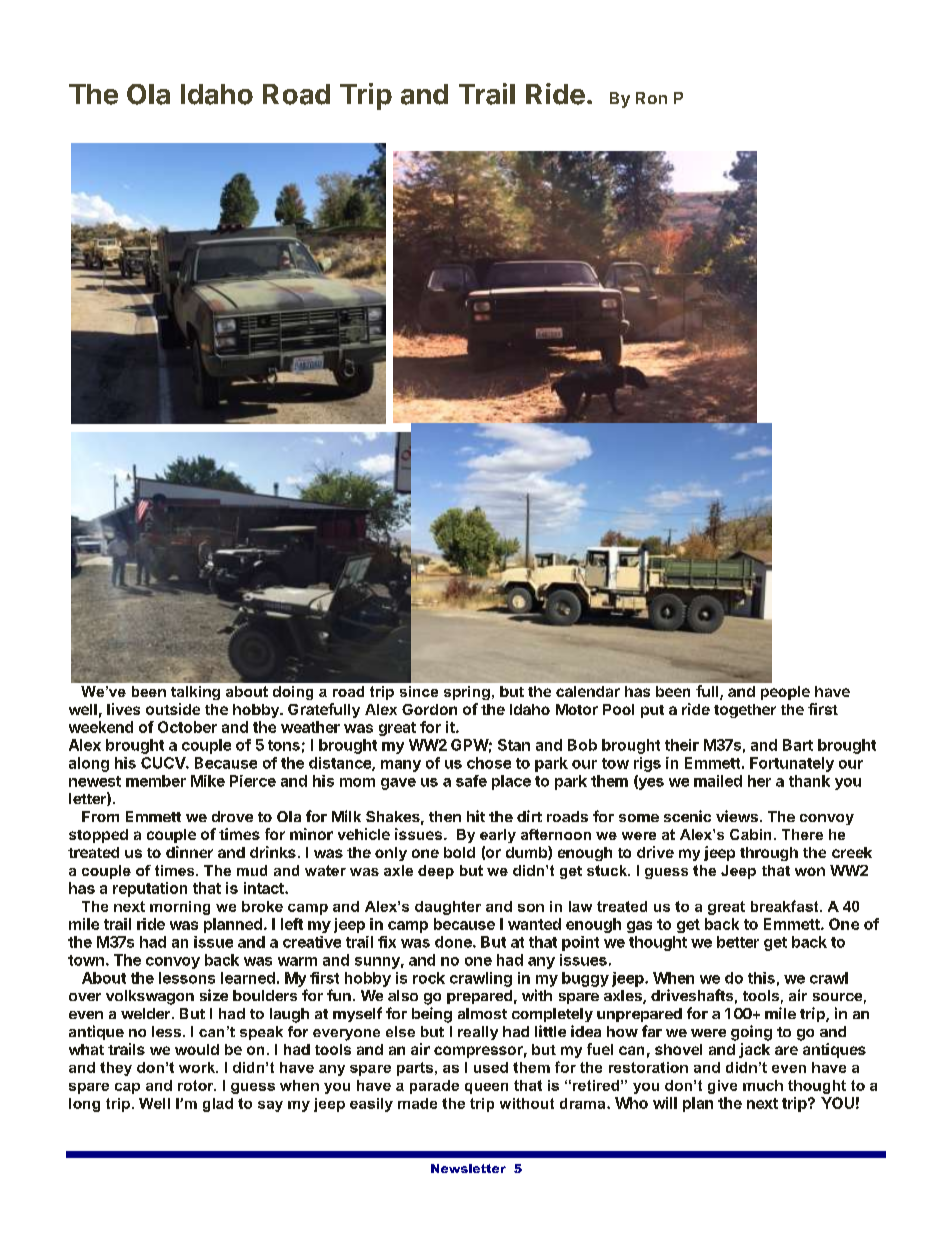 Image resolution: width=952 pixels, height=1233 pixels. What do you see at coordinates (651, 98) in the document?
I see `Ron` at bounding box center [651, 98].
